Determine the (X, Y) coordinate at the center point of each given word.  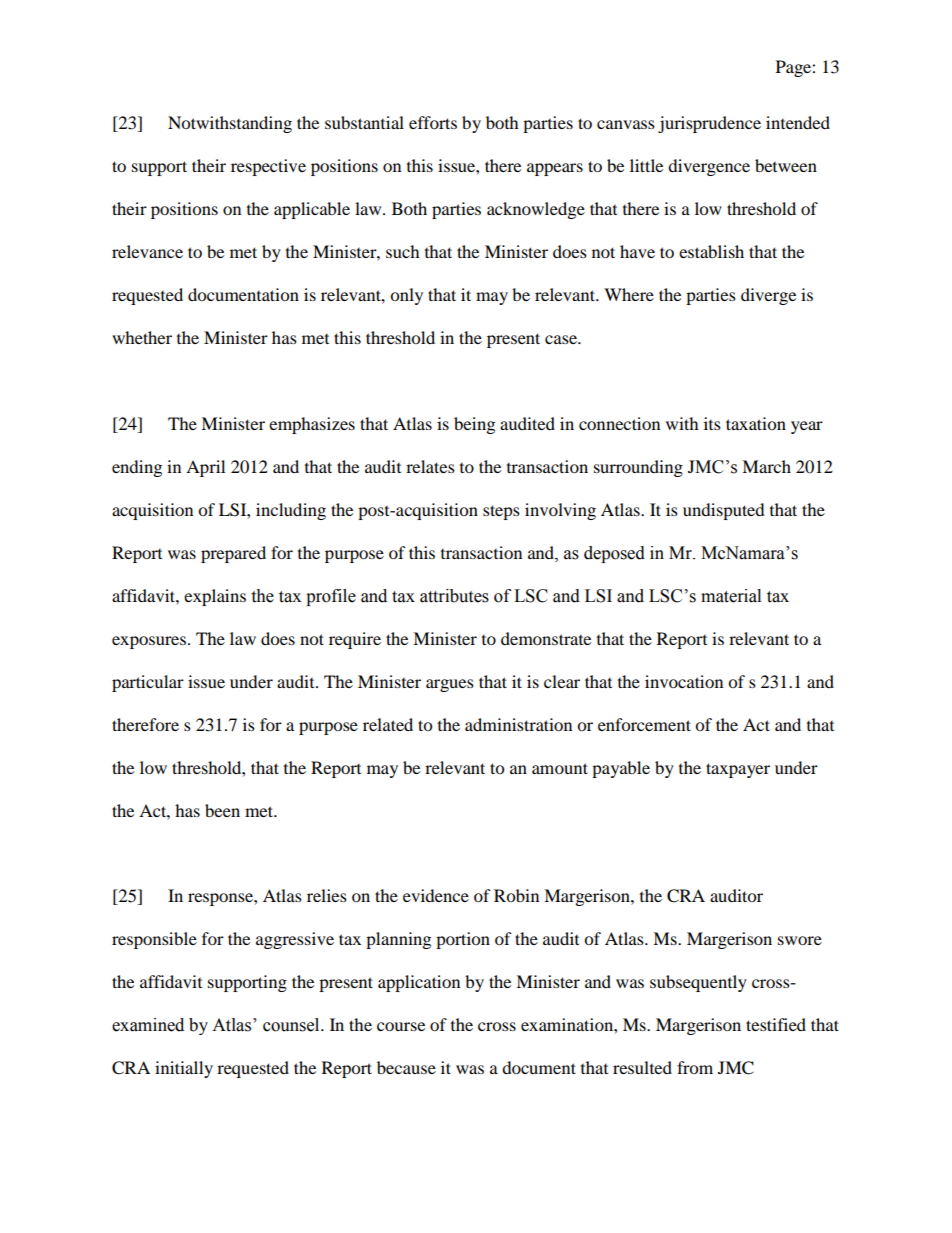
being (474, 425)
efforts (433, 122)
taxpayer (738, 770)
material (731, 596)
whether (142, 337)
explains (215, 597)
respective (268, 167)
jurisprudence (709, 124)
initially (184, 1069)
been (222, 810)
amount (560, 768)
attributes (454, 596)
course (401, 1026)
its (712, 423)
